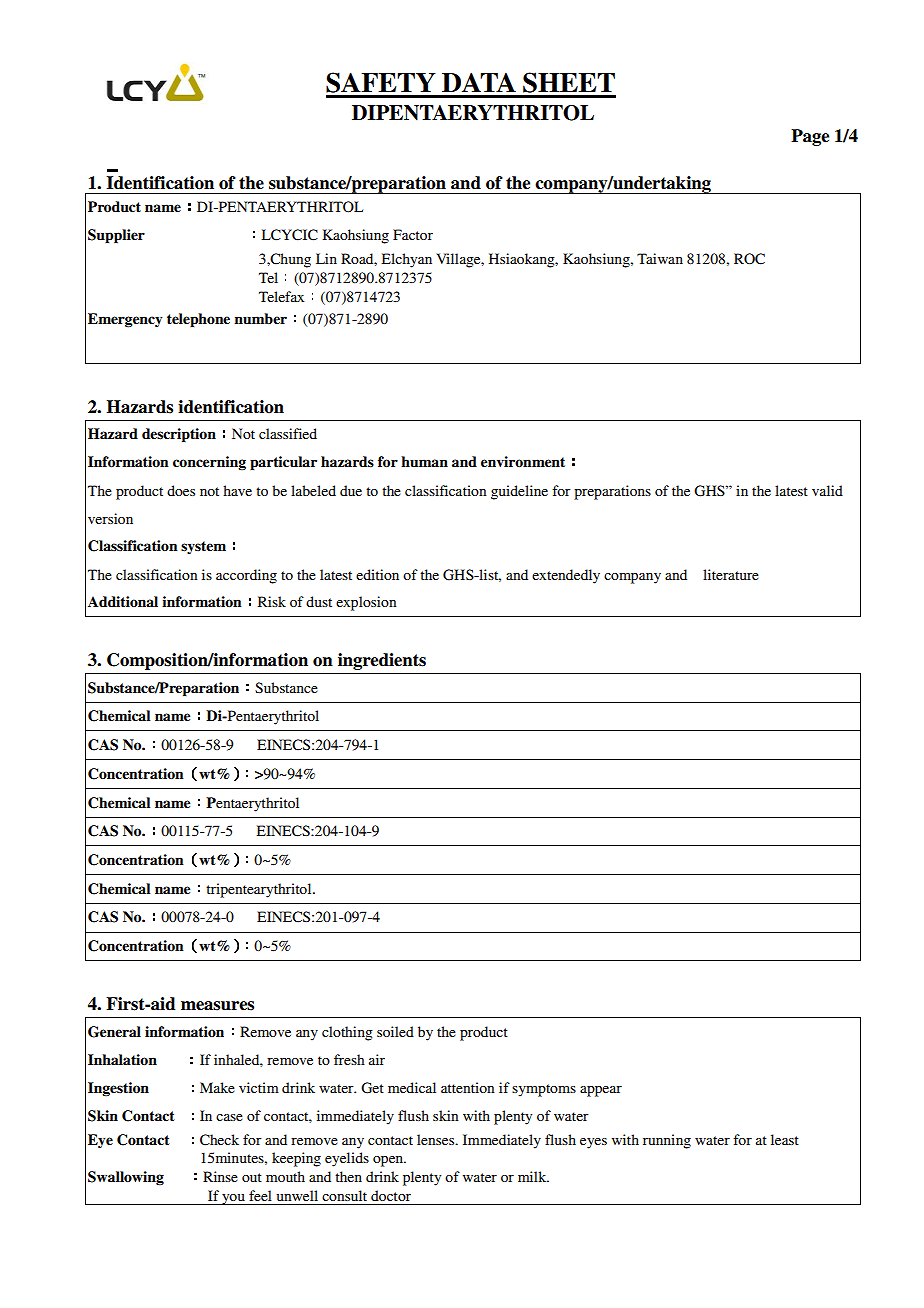  What do you see at coordinates (395, 1031) in the image?
I see `soiled` at bounding box center [395, 1031].
